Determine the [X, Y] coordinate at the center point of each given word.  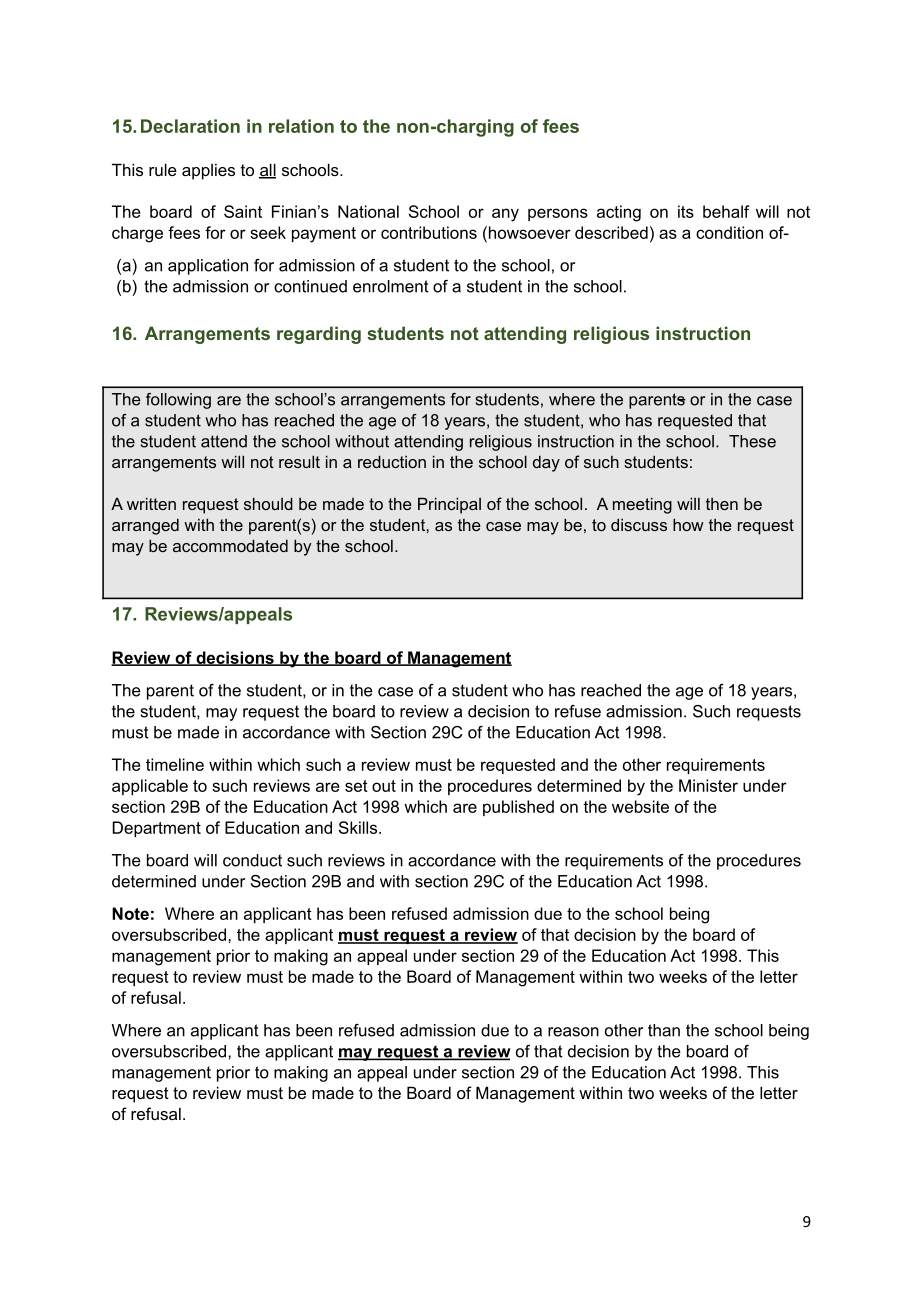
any [505, 215]
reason [573, 1032]
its [686, 211]
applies [208, 171]
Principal [449, 505]
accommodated [230, 545]
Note [130, 913]
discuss [639, 524]
